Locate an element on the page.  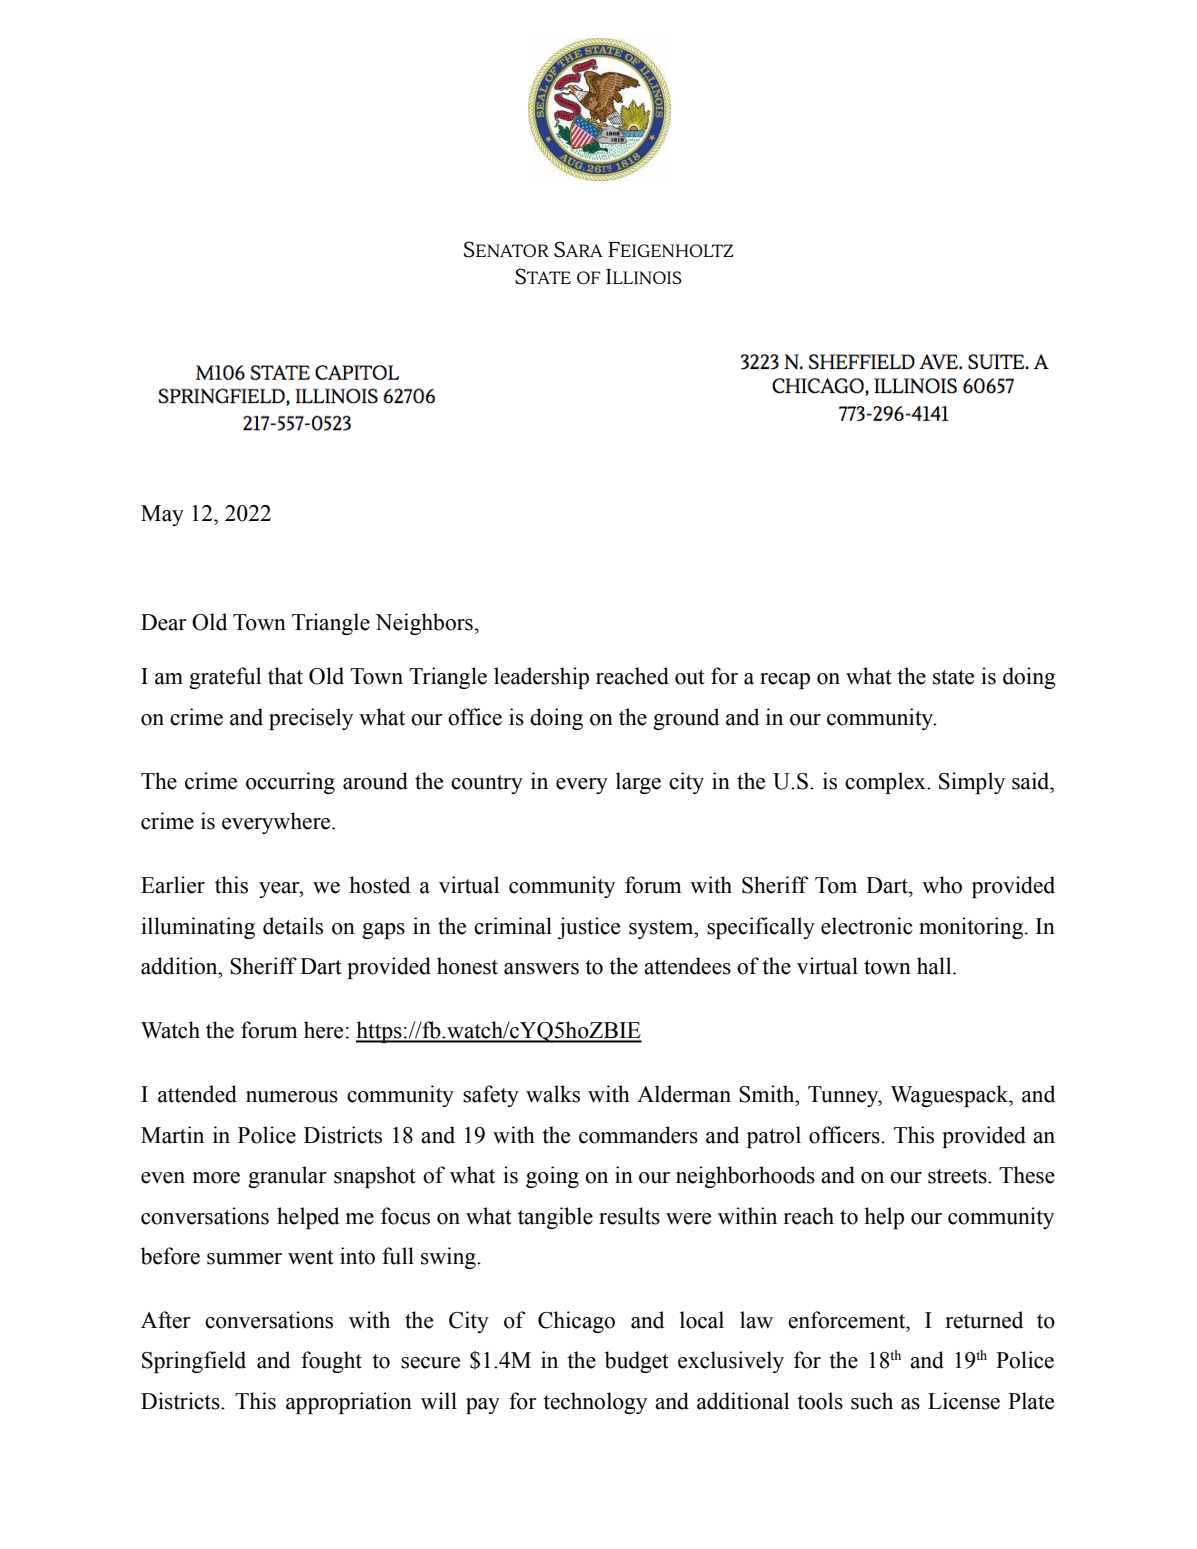
granular is located at coordinates (287, 1177).
